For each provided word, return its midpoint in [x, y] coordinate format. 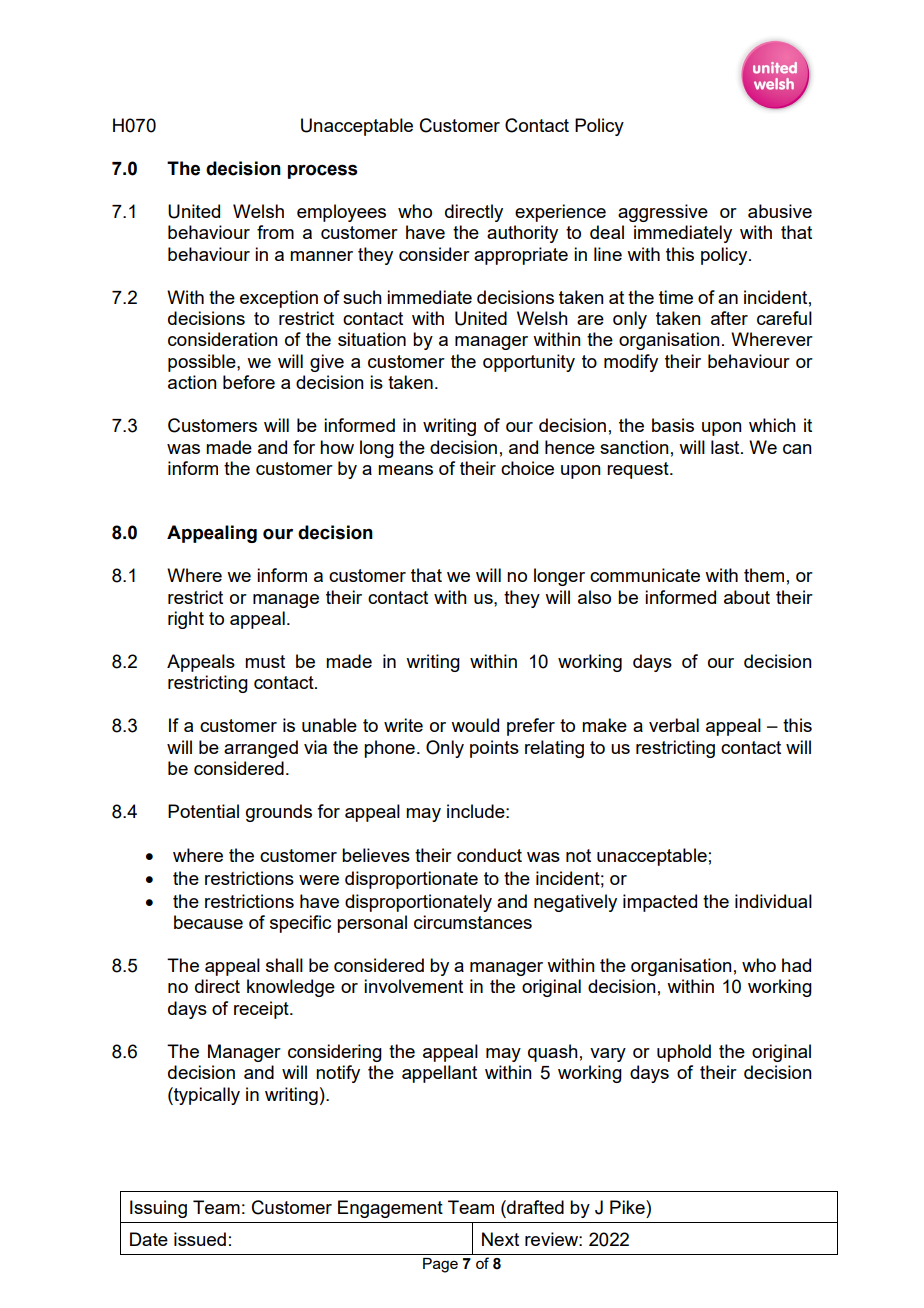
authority [522, 234]
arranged [261, 749]
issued [200, 1239]
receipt [262, 1010]
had [796, 965]
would [475, 725]
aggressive [663, 213]
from [275, 232]
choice [527, 468]
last [726, 447]
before [249, 382]
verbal [674, 725]
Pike [628, 1207]
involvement [413, 986]
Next [500, 1239]
